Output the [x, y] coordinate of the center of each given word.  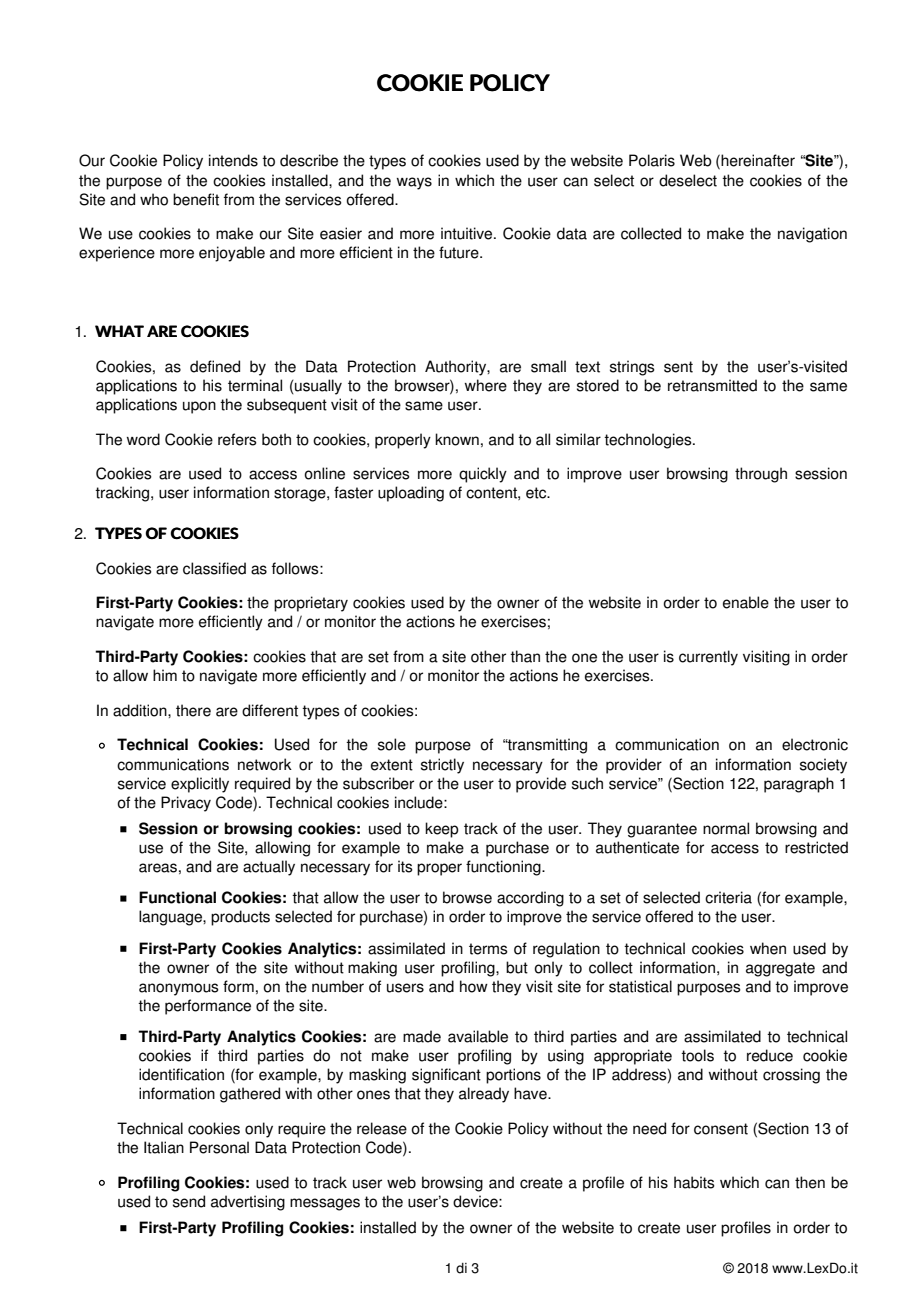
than [525, 656]
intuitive [468, 233]
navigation [812, 235]
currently [708, 658]
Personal [219, 1147]
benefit [196, 199]
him [165, 675]
